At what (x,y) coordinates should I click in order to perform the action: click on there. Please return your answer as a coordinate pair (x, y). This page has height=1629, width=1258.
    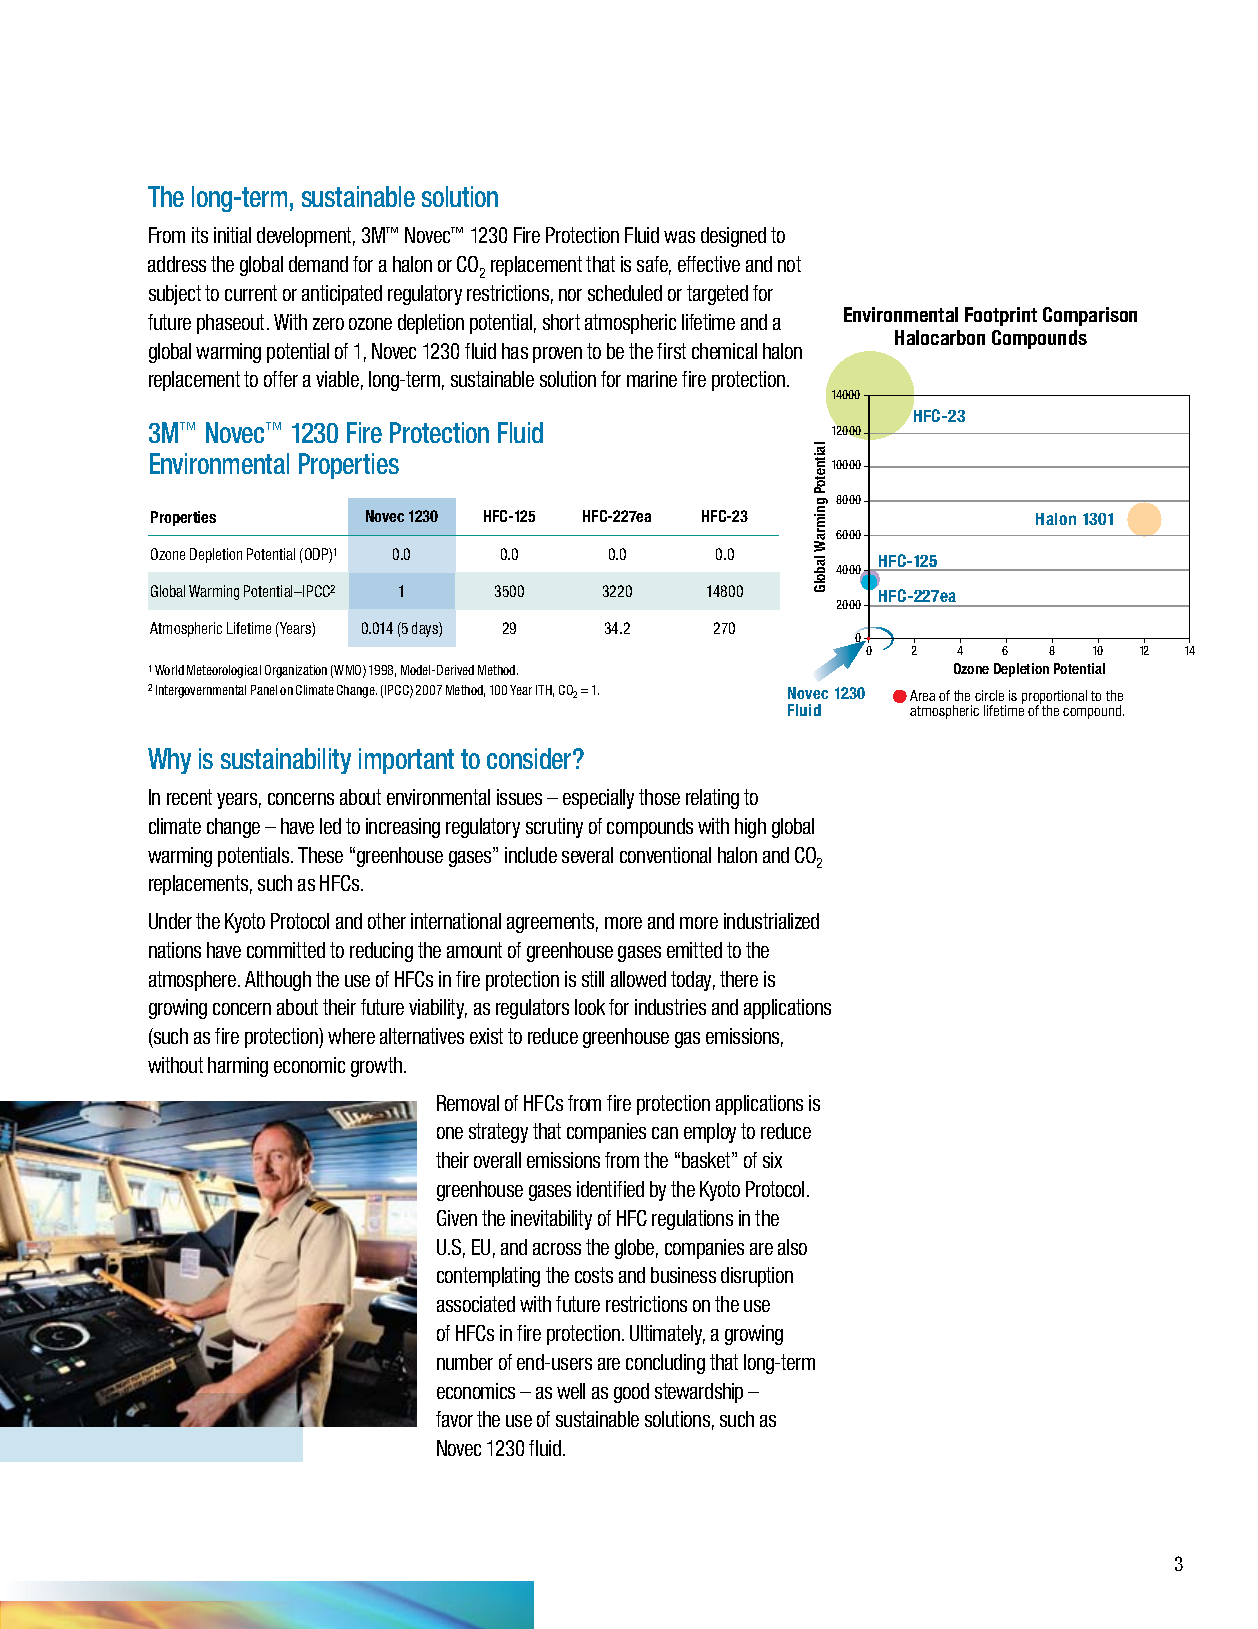
    Looking at the image, I should click on (739, 979).
